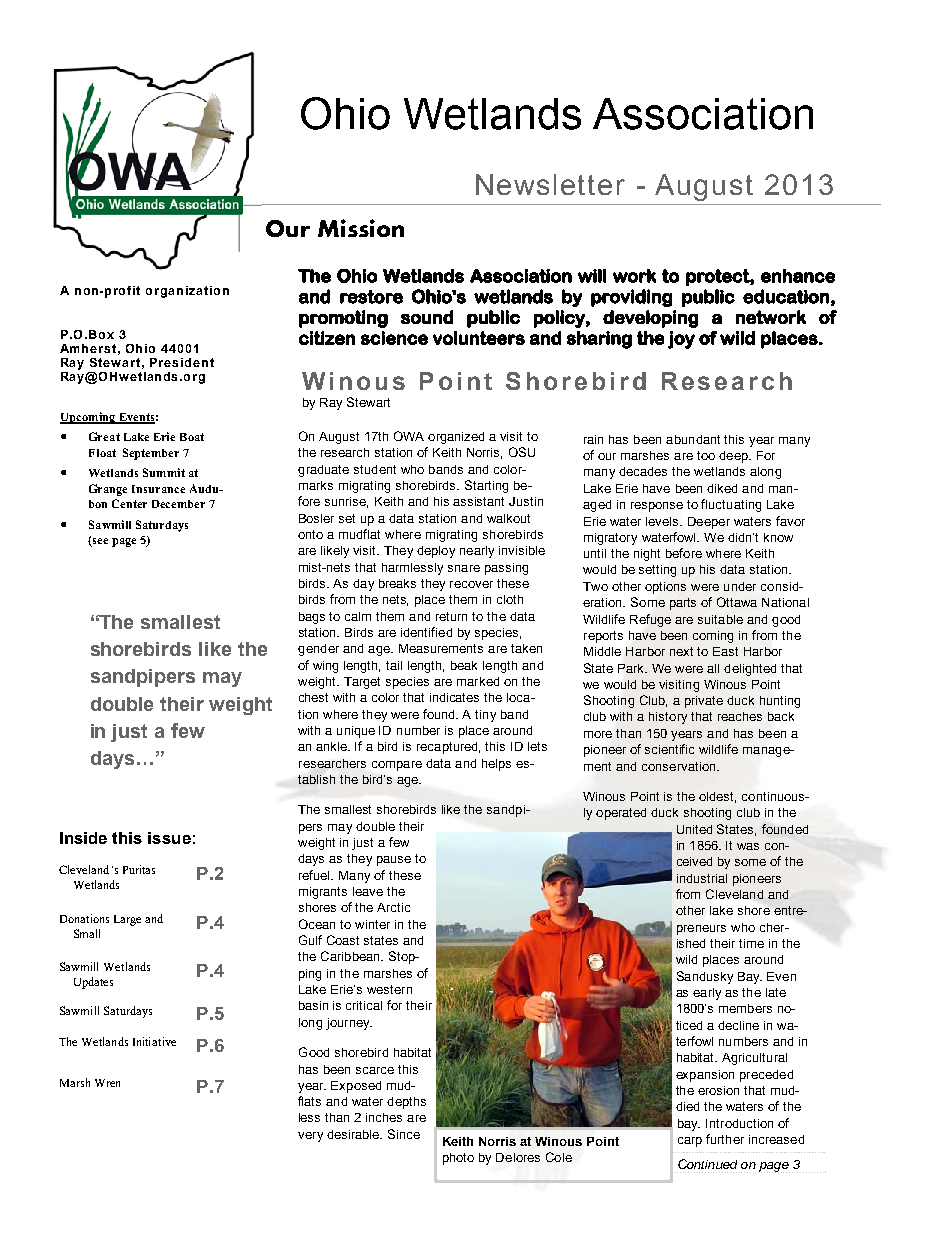 The image size is (952, 1233). What do you see at coordinates (731, 505) in the image?
I see `fluctuating` at bounding box center [731, 505].
